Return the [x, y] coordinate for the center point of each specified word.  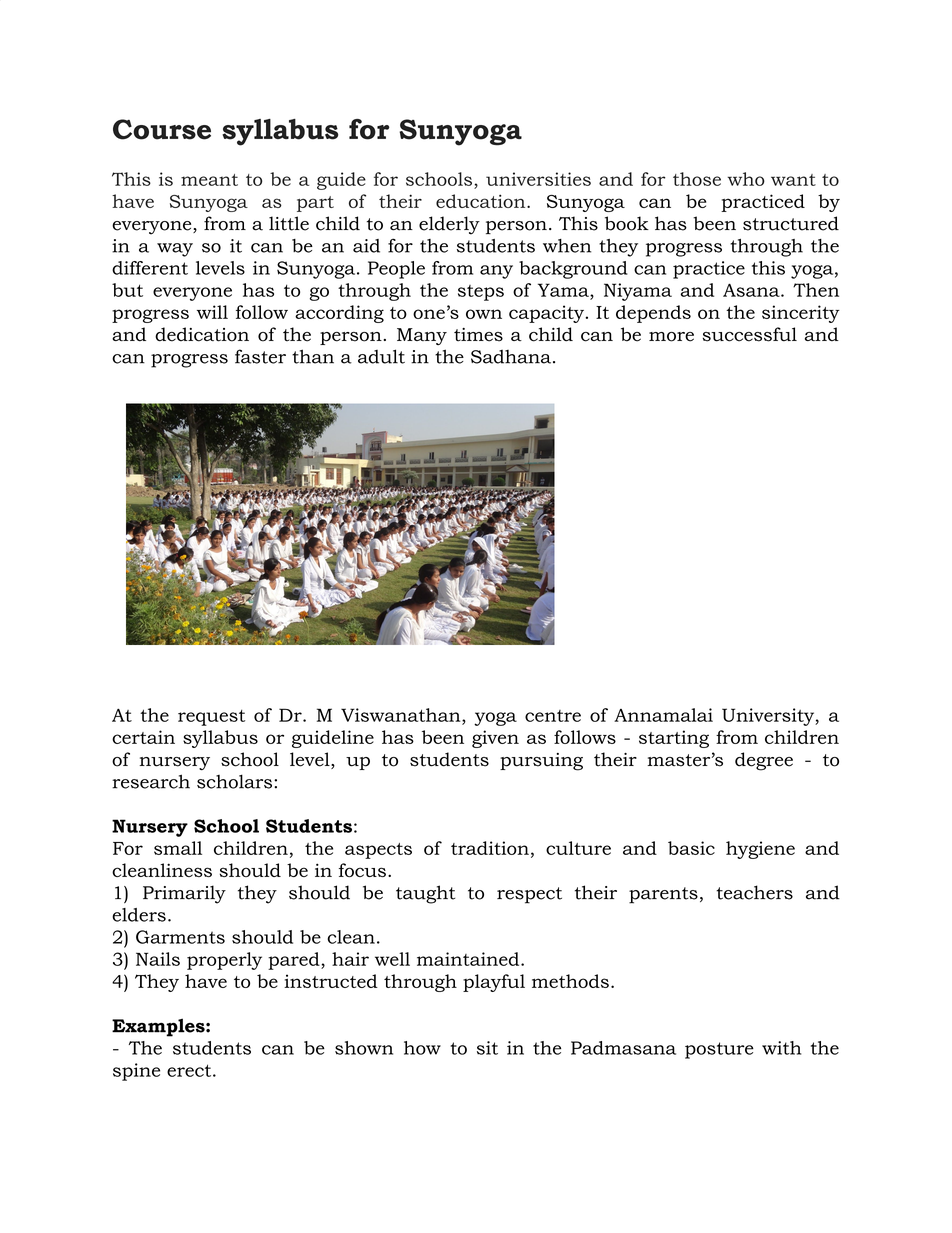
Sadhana [512, 357]
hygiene [760, 850]
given [495, 739]
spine [136, 1072]
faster [260, 356]
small [178, 848]
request [211, 718]
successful [750, 334]
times [478, 335]
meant [209, 180]
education [482, 201]
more [671, 337]
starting [674, 739]
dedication [202, 334]
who [746, 179]
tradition [490, 848]
